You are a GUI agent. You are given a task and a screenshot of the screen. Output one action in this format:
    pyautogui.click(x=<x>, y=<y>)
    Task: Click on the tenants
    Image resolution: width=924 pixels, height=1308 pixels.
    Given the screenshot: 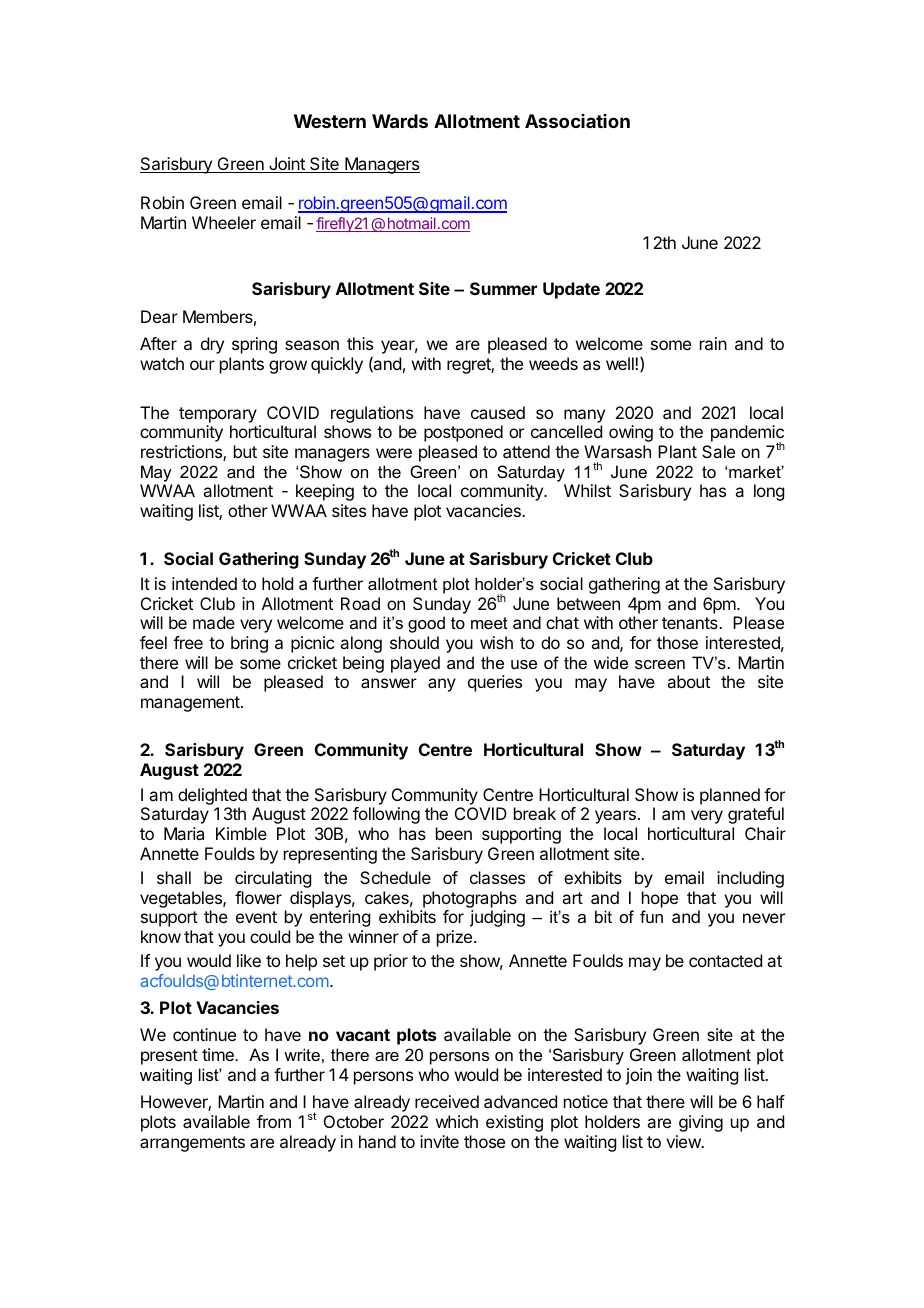 What is the action you would take?
    pyautogui.click(x=691, y=623)
